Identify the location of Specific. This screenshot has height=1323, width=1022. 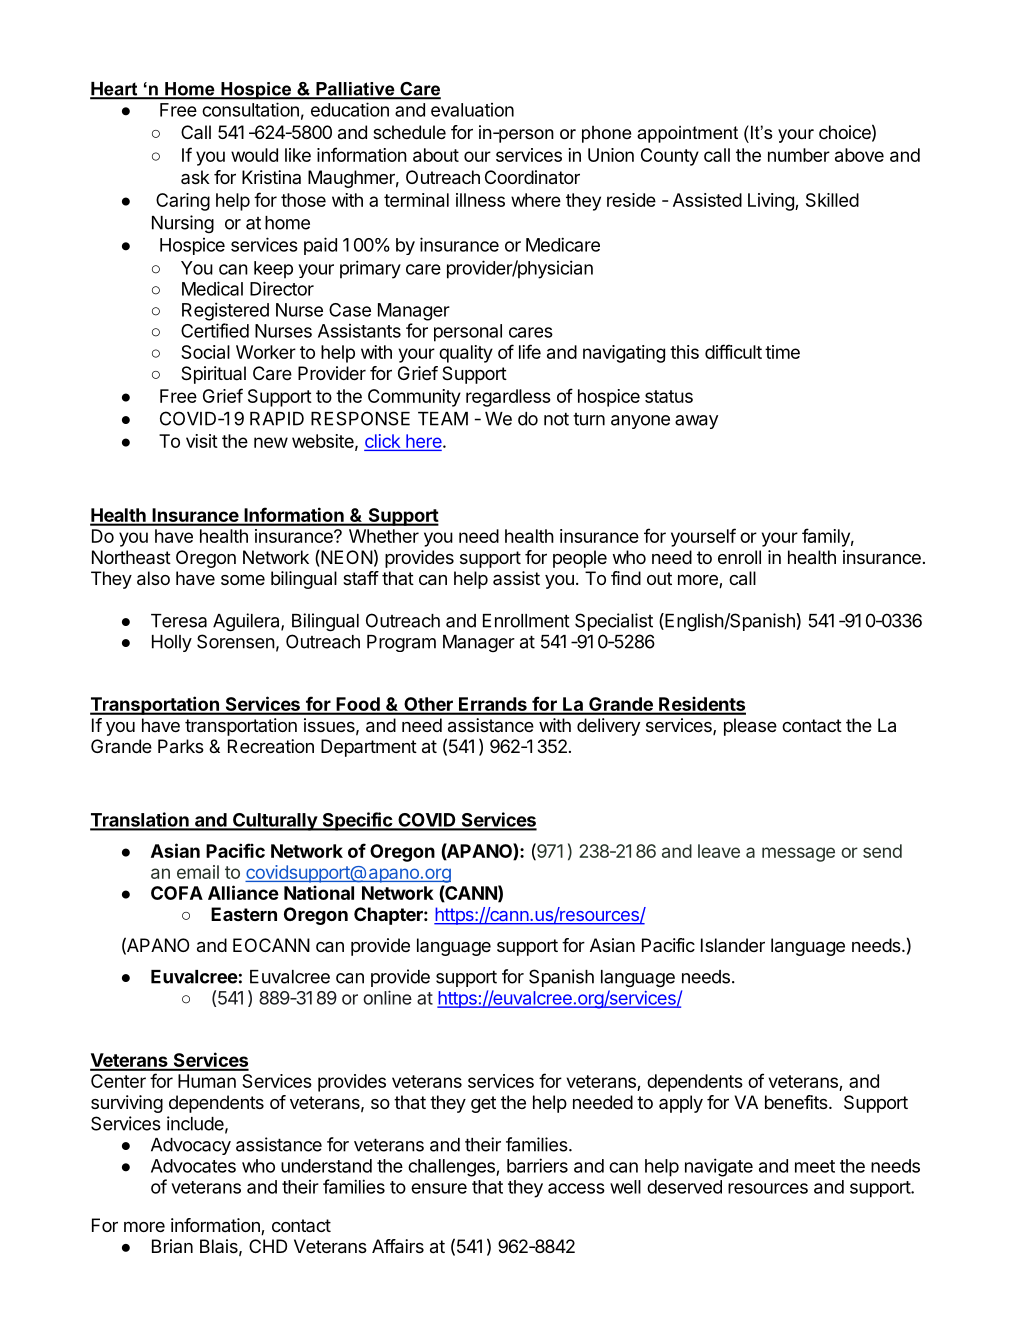
(357, 821).
